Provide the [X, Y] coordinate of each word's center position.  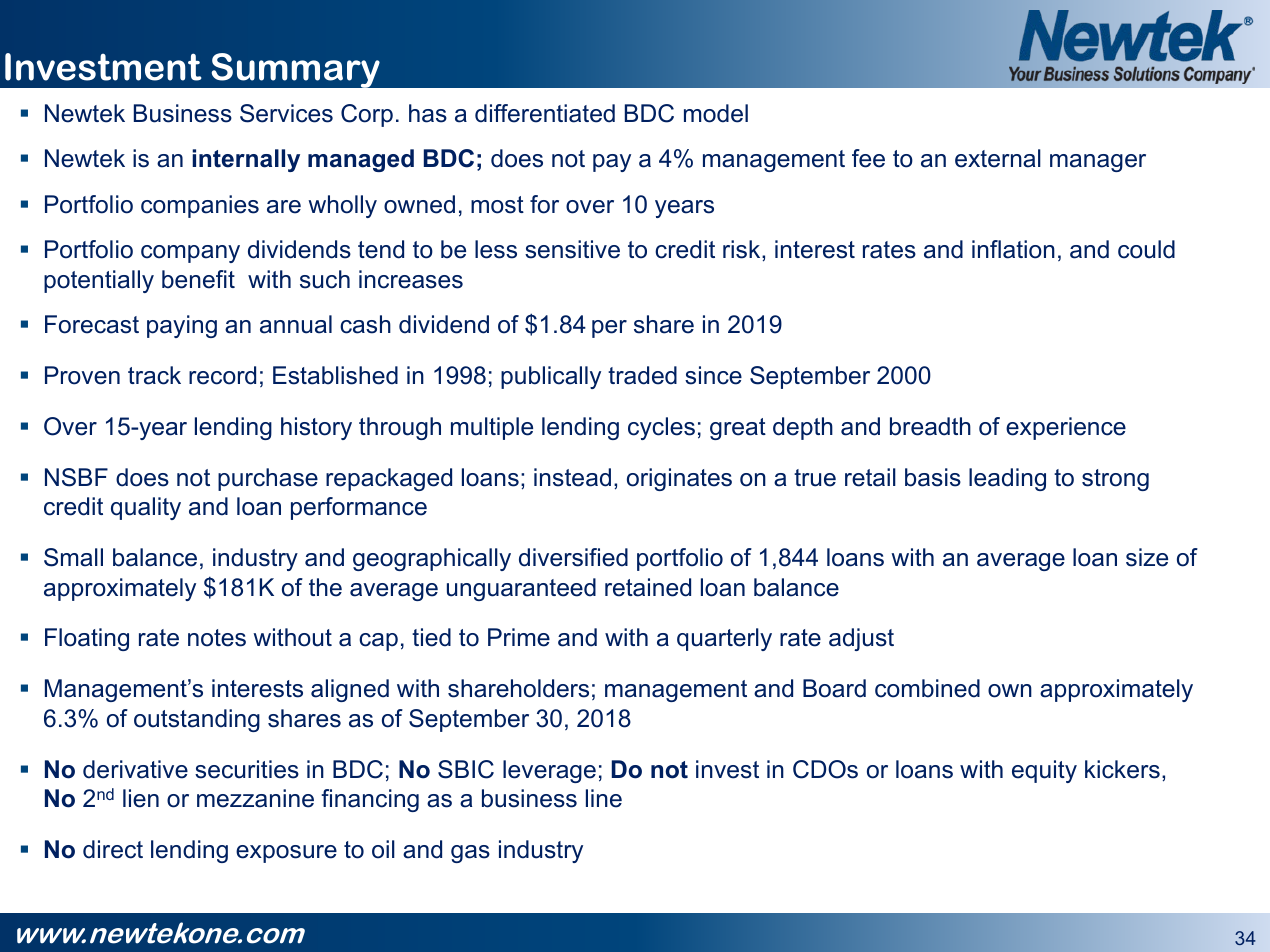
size [1147, 557]
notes [217, 638]
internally [246, 160]
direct [113, 849]
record [222, 375]
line [604, 798]
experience [1066, 428]
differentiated [545, 113]
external [998, 158]
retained [648, 587]
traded [642, 375]
